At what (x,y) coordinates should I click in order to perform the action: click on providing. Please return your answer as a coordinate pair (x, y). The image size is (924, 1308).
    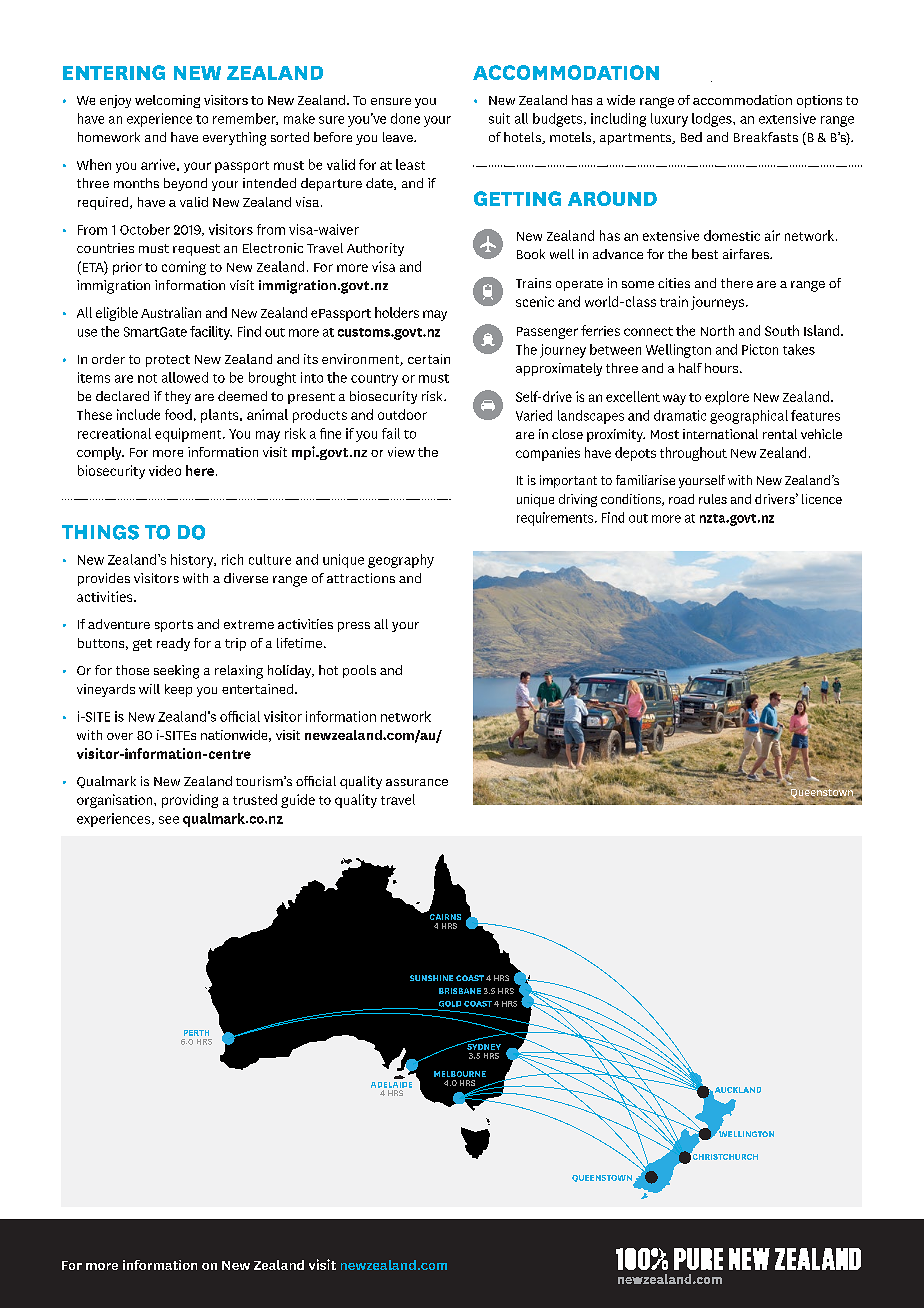
    Looking at the image, I should click on (190, 801).
